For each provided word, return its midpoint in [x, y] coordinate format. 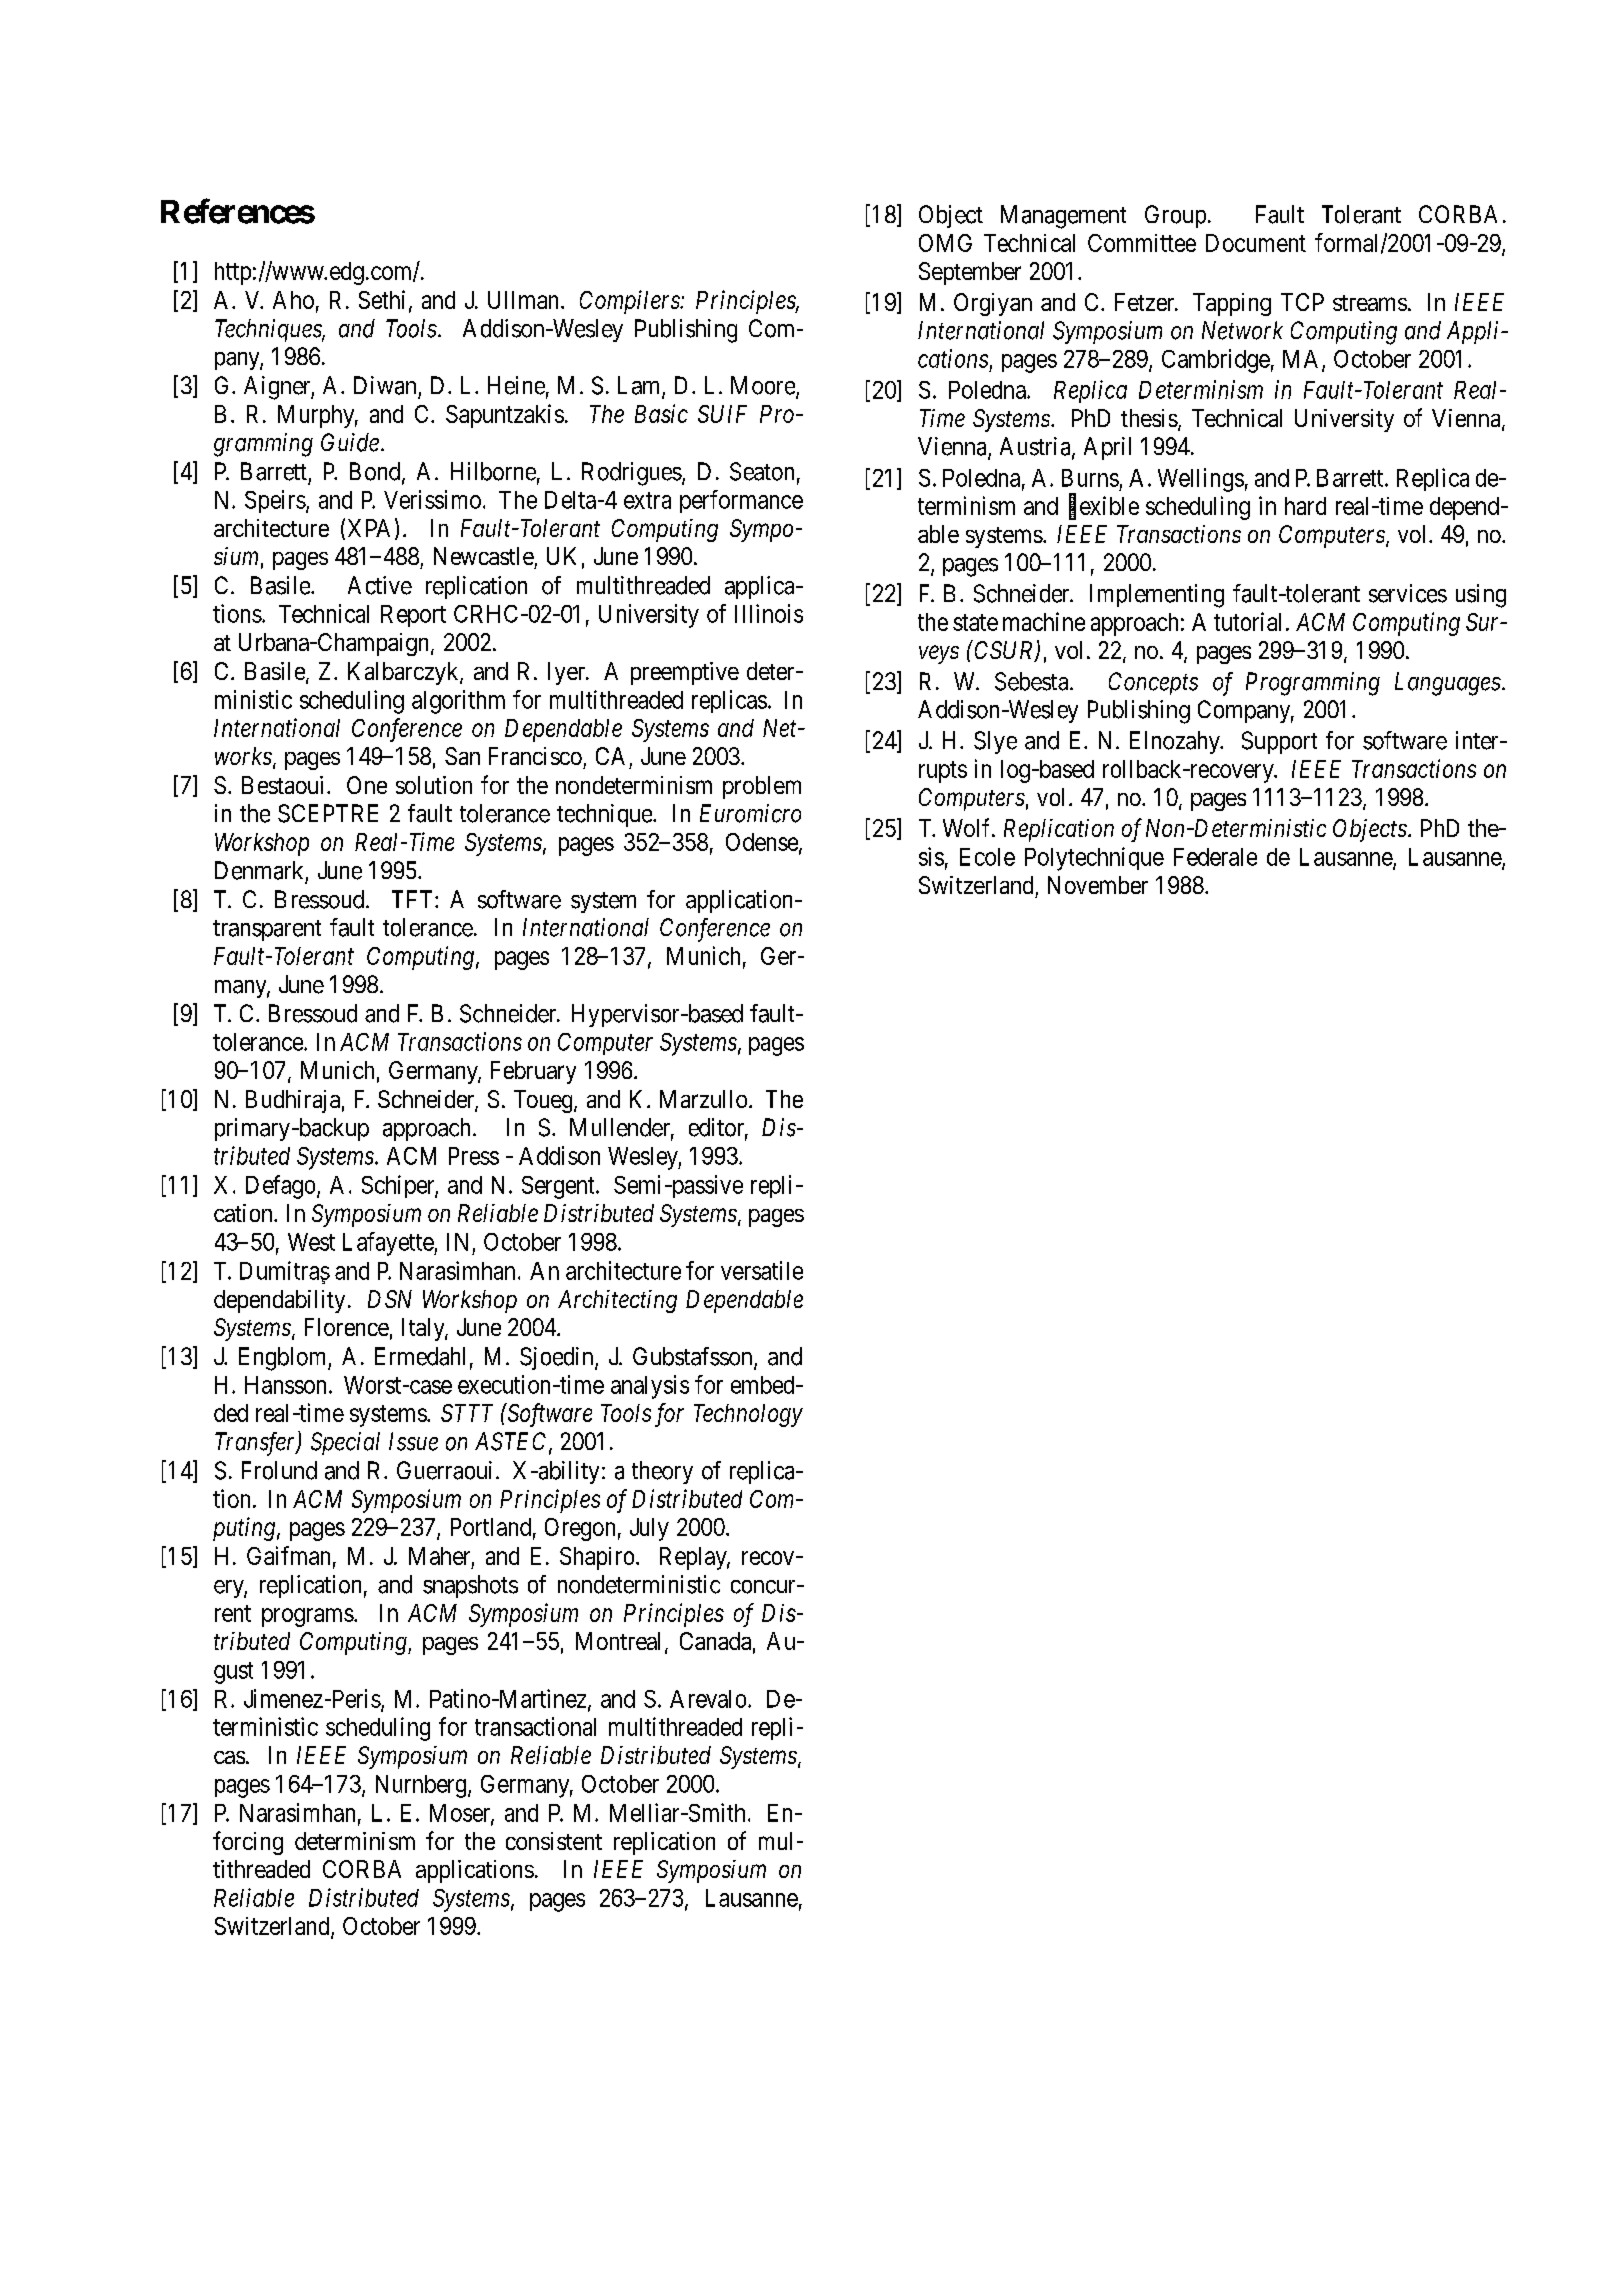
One [367, 785]
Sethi [382, 299]
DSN [390, 1299]
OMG [945, 243]
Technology [748, 1415]
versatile [762, 1270]
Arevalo [709, 1699]
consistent [554, 1841]
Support [1279, 742]
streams [1370, 303]
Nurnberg [422, 1786]
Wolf [968, 827]
